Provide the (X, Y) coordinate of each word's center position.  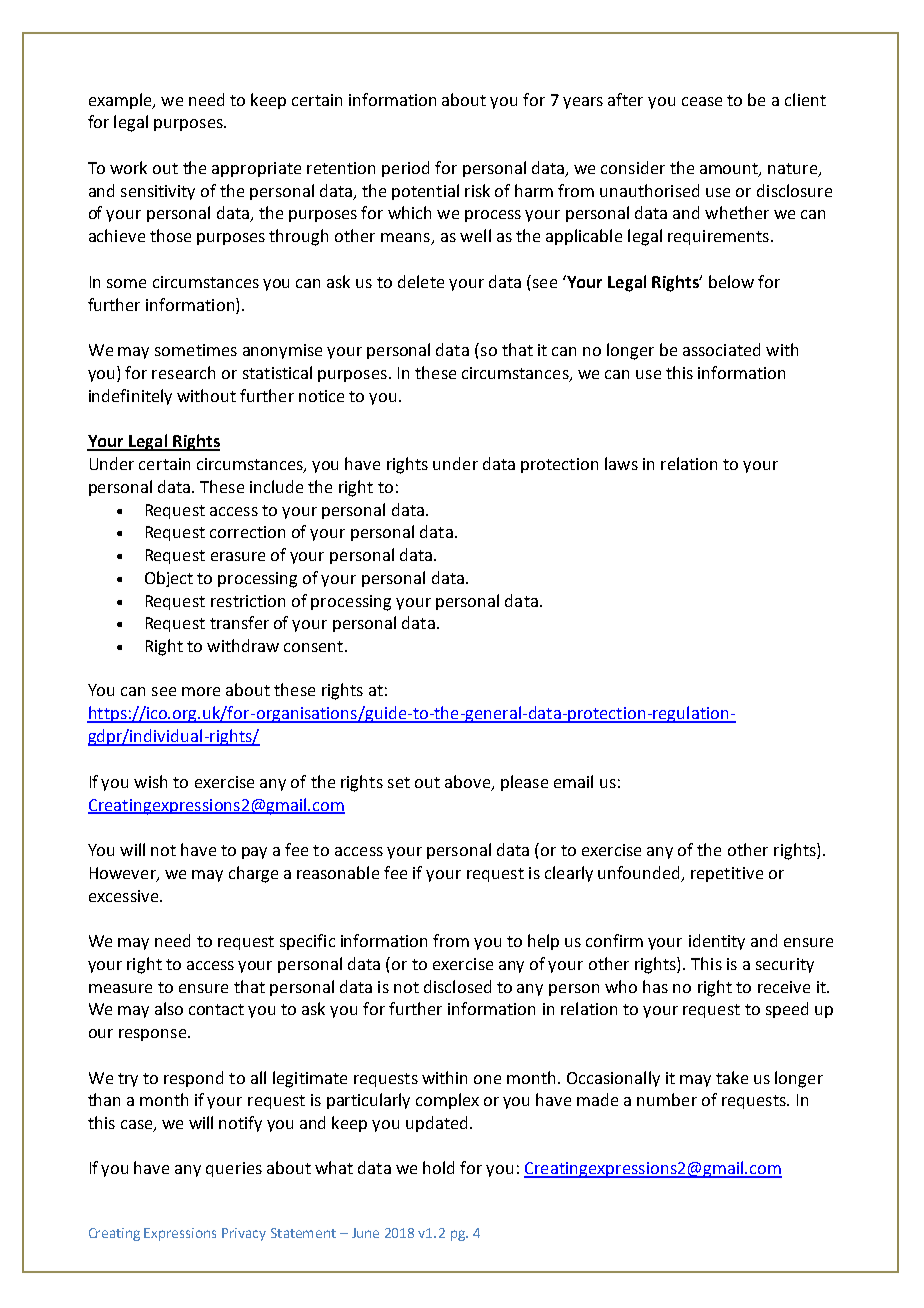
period (405, 169)
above (467, 781)
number (667, 1099)
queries (234, 1169)
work (128, 167)
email (573, 781)
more (201, 691)
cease (702, 101)
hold (438, 1167)
